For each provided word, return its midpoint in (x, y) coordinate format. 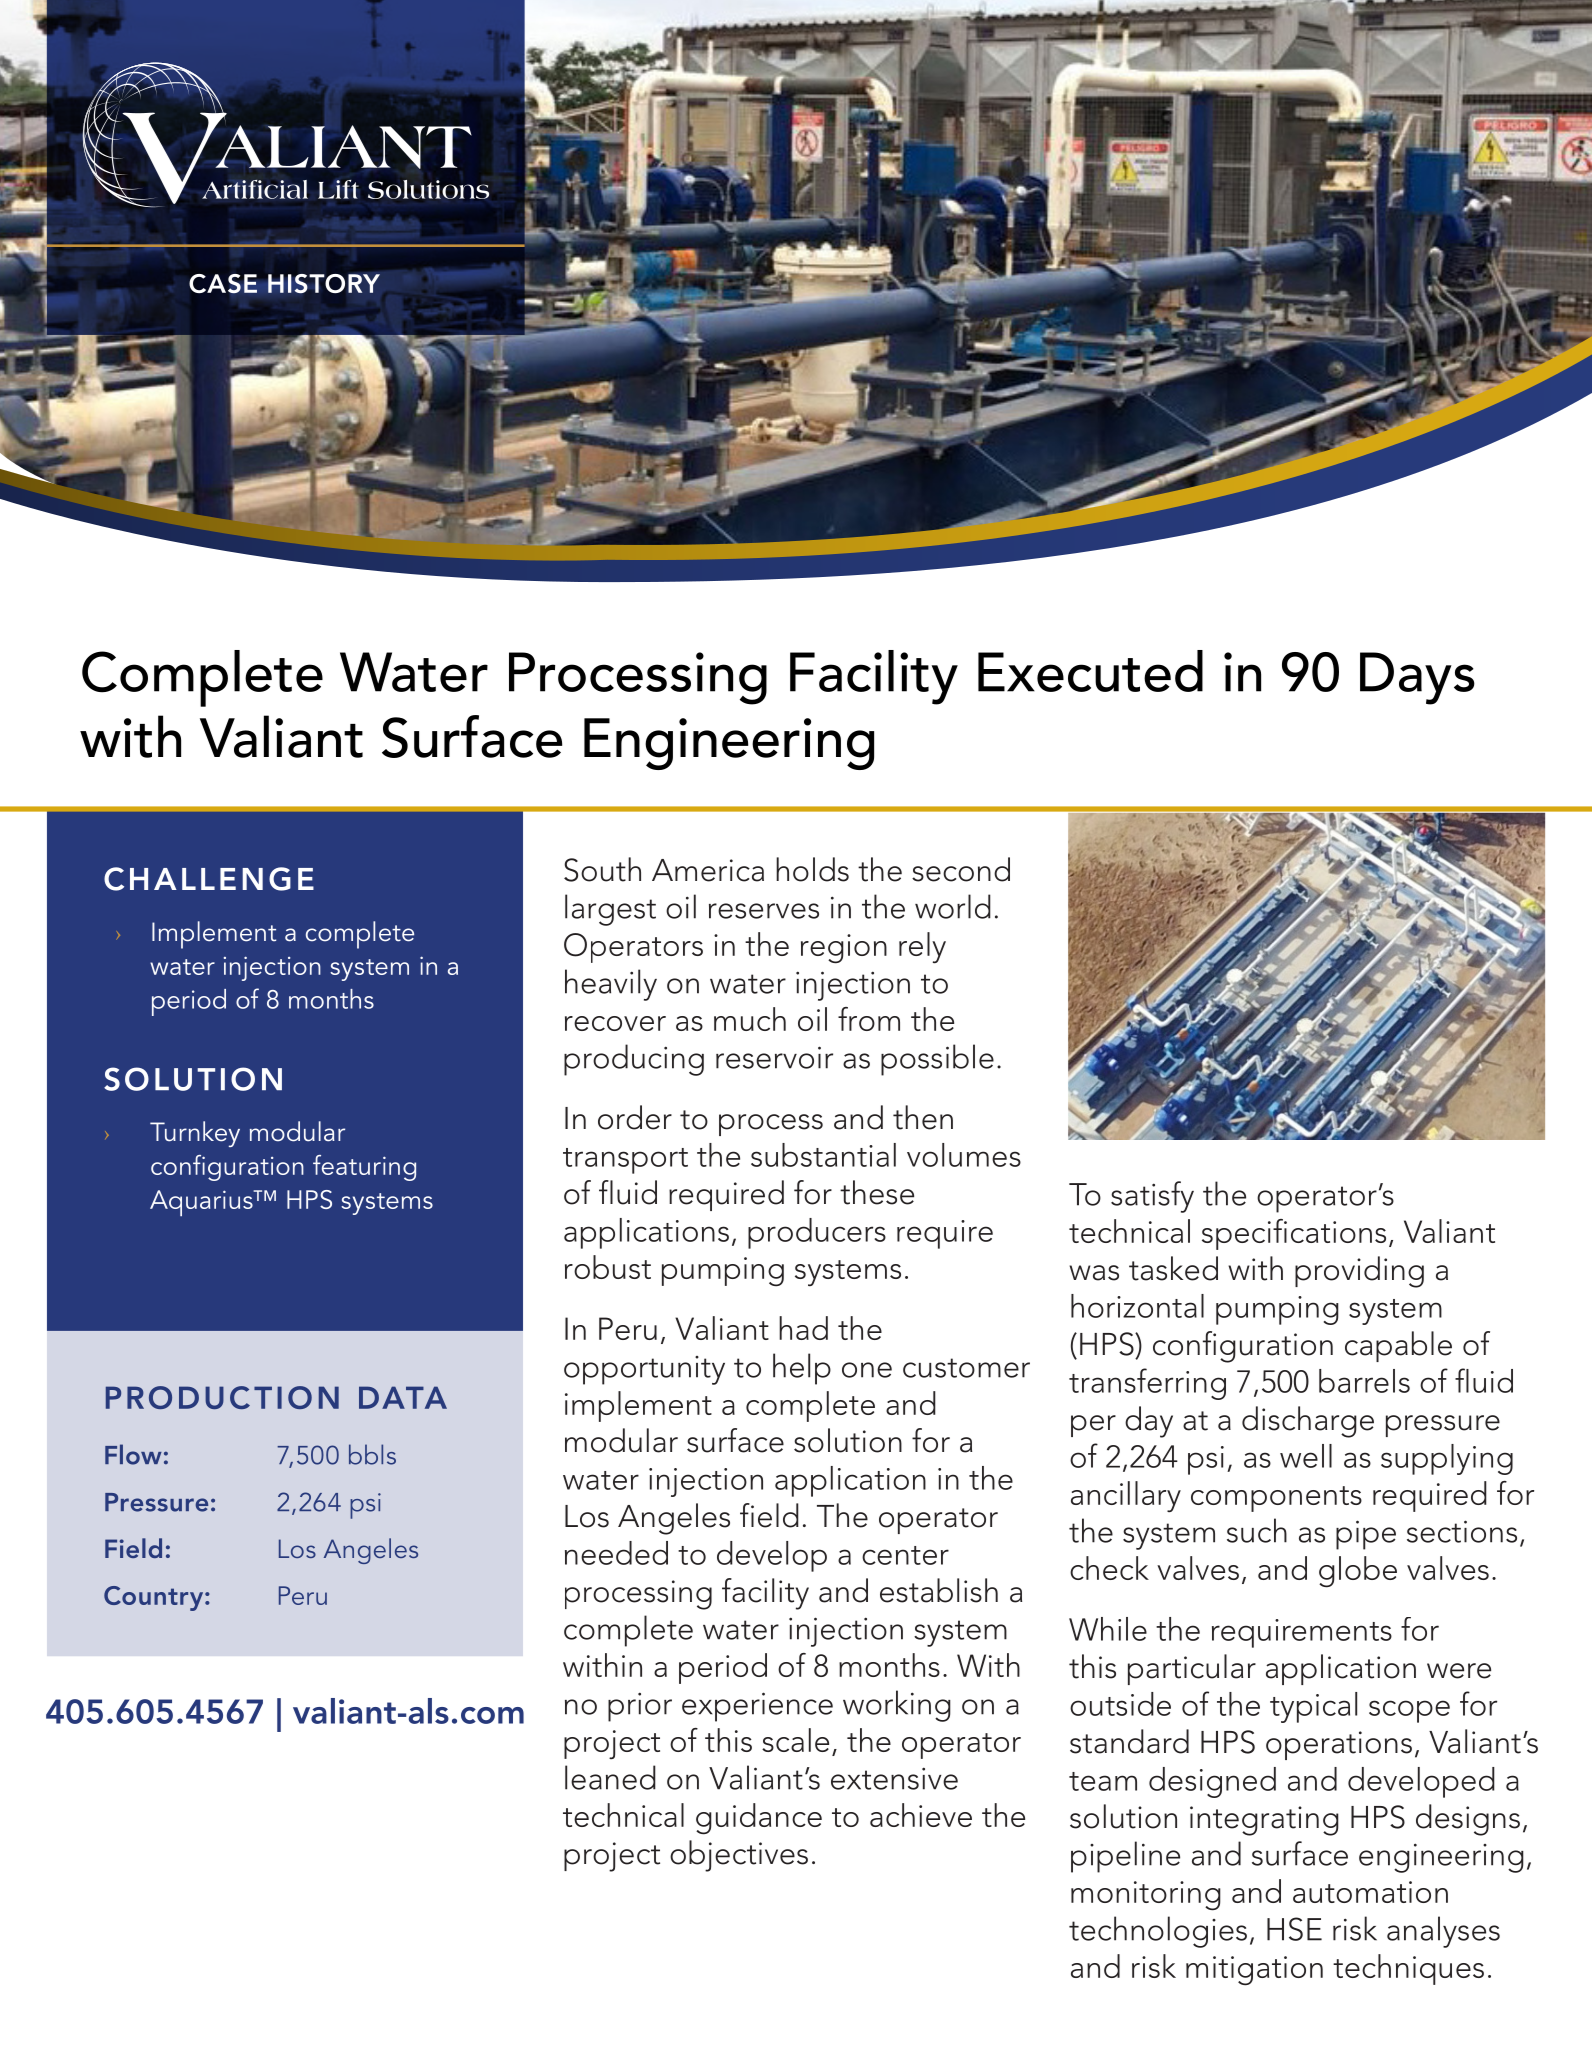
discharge (1308, 1422)
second (961, 869)
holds (812, 869)
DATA (403, 1397)
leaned (610, 1777)
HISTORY (324, 284)
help (802, 1369)
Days (1417, 678)
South (602, 869)
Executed (1090, 671)
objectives (739, 1856)
